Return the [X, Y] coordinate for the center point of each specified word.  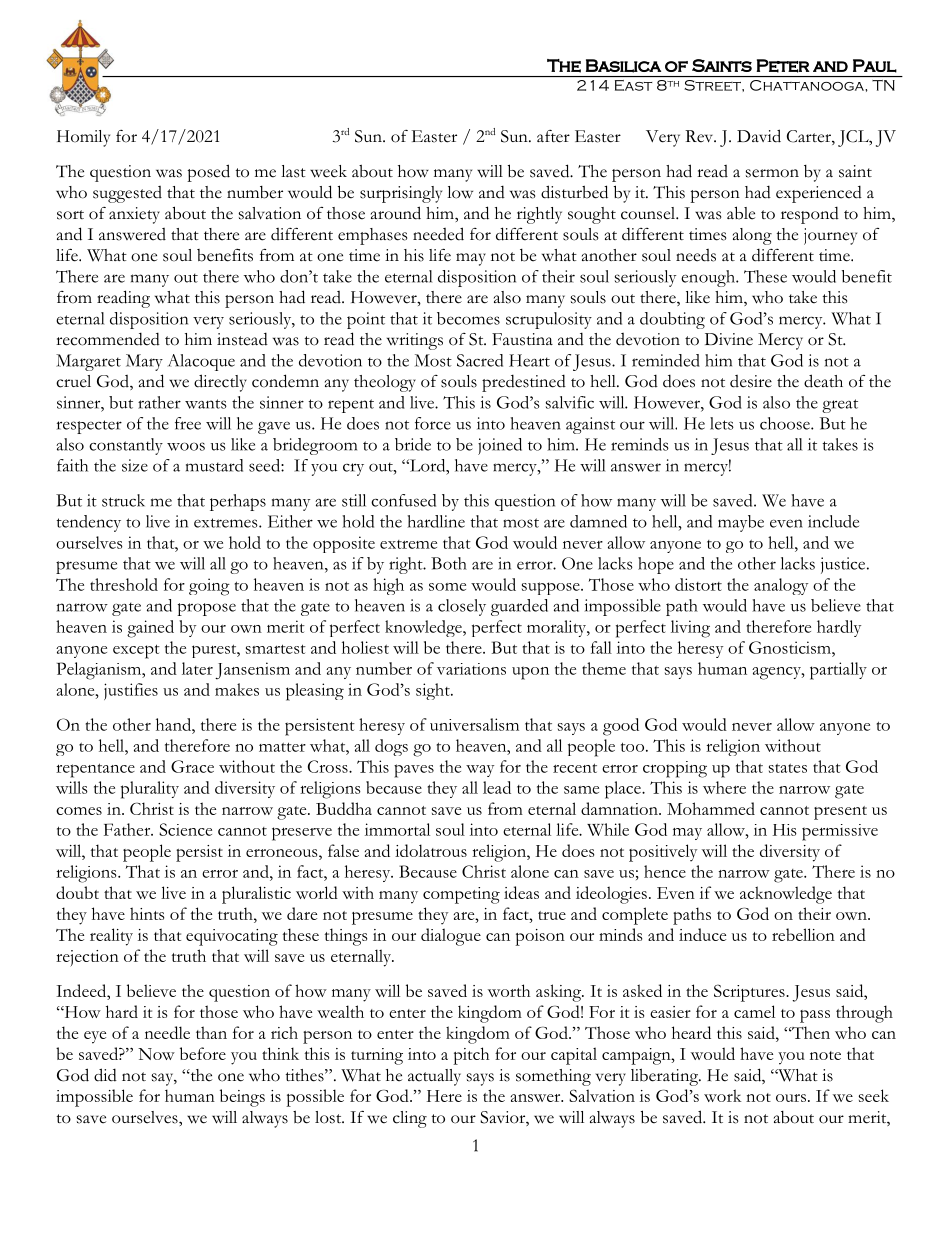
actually [434, 1077]
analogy [781, 586]
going [209, 587]
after [553, 136]
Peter [783, 66]
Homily [83, 138]
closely [462, 607]
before [203, 1053]
